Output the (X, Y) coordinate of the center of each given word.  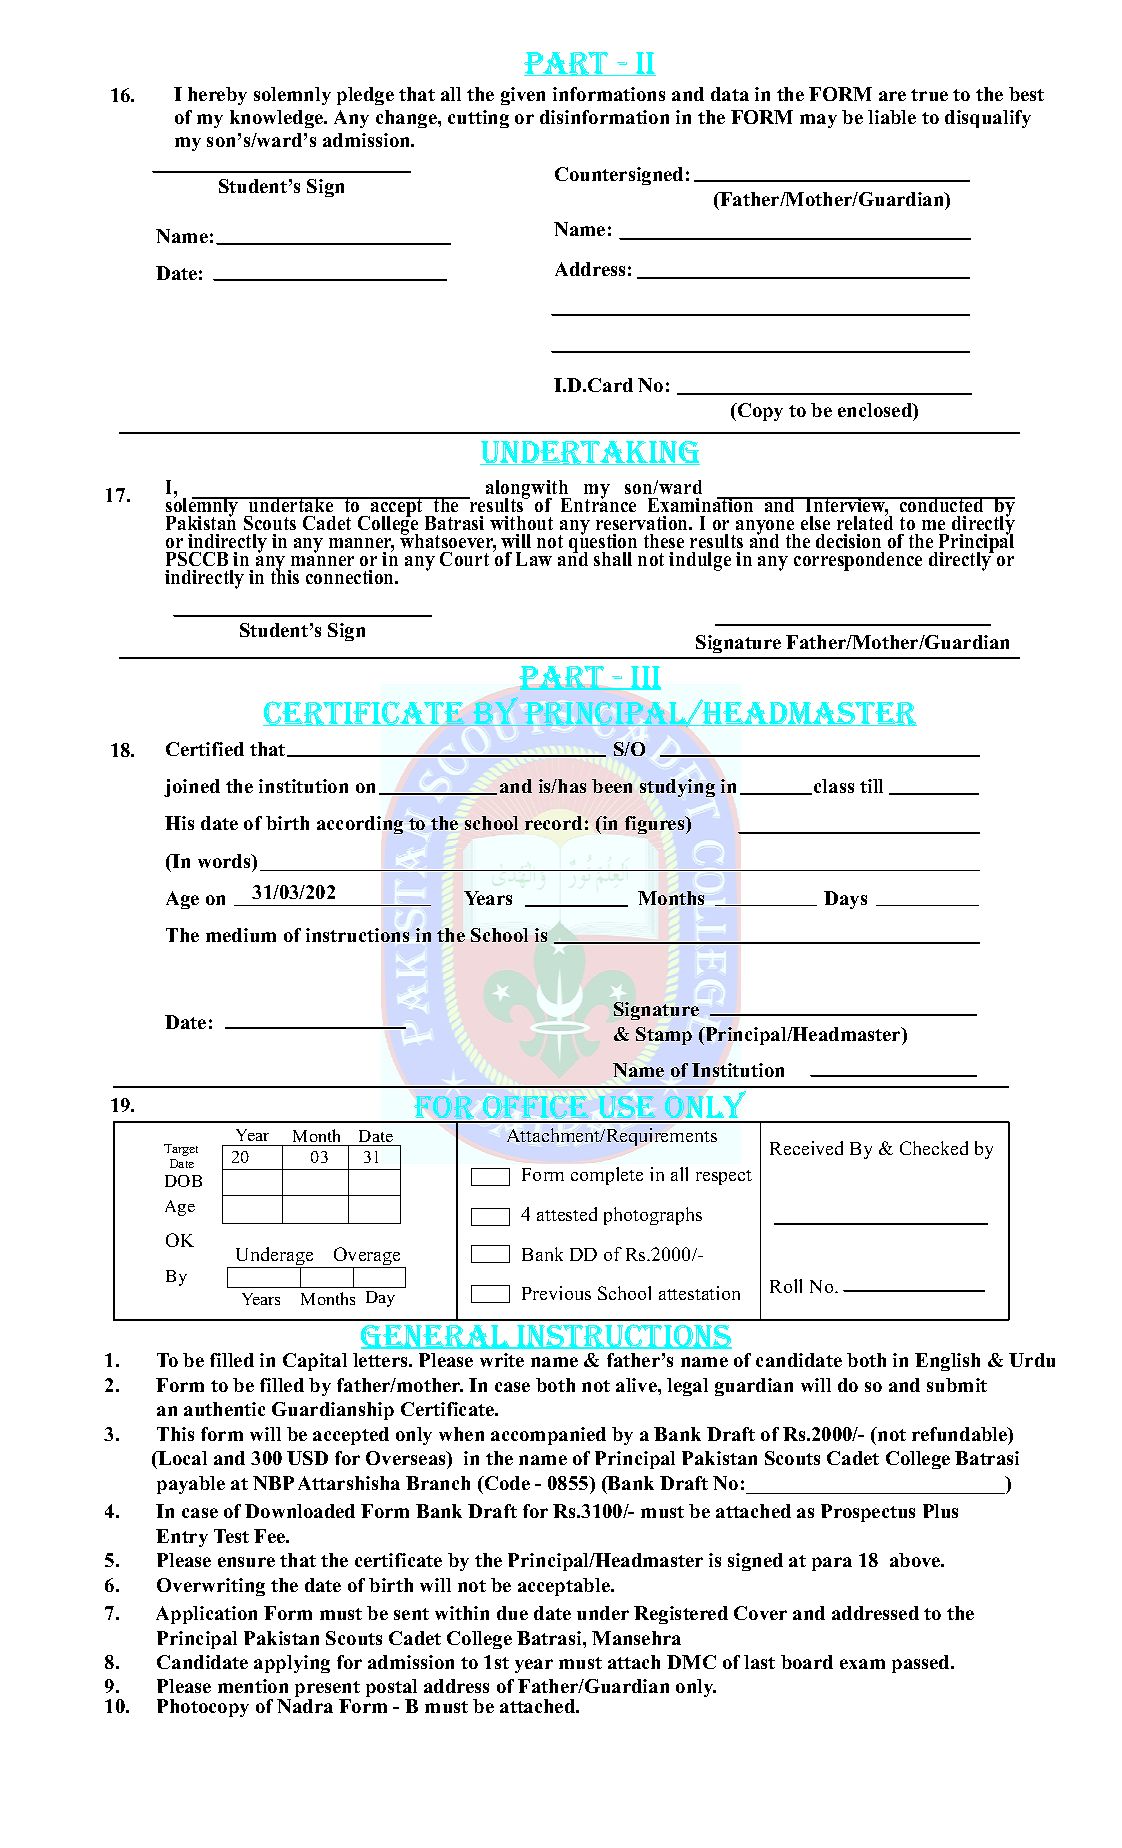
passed (922, 1664)
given (523, 96)
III (645, 678)
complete (607, 1176)
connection (351, 577)
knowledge (278, 119)
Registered (681, 1615)
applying (292, 1664)
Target (181, 1150)
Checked (934, 1148)
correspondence (858, 561)
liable (892, 117)
